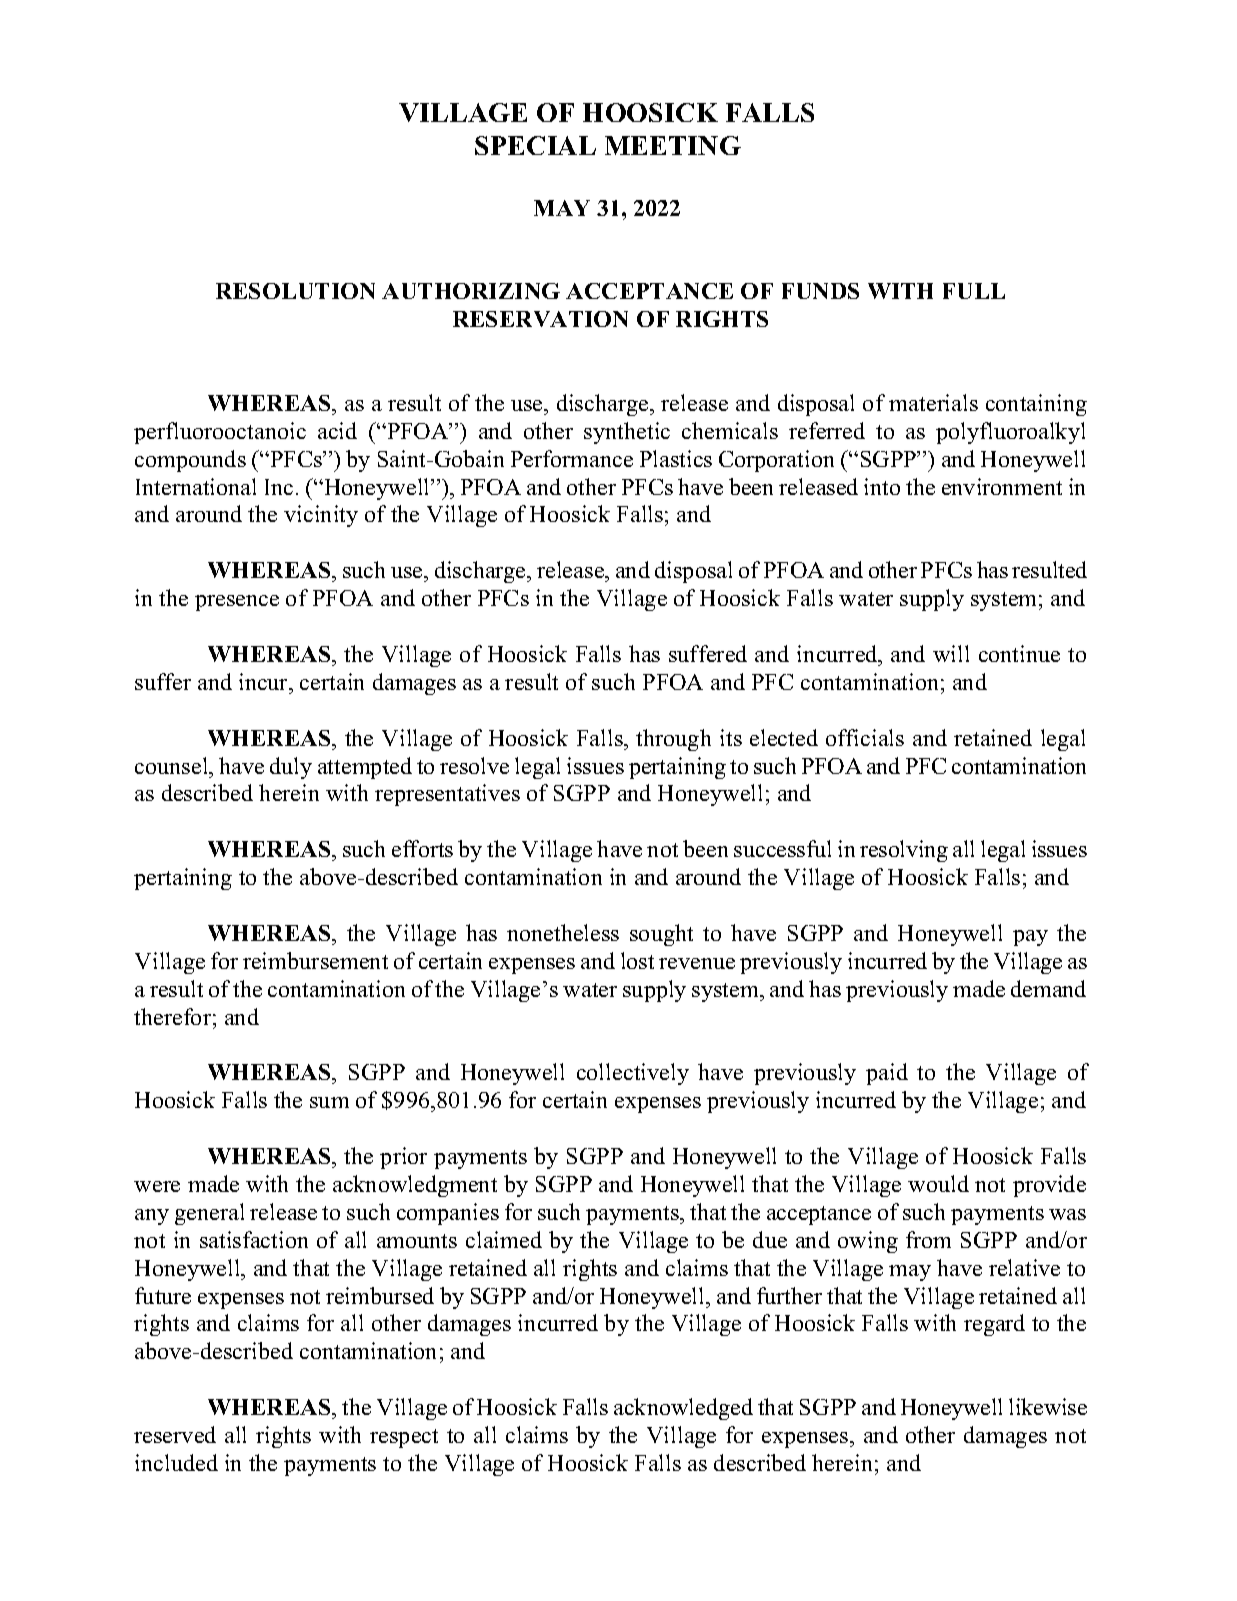  Describe the element at coordinates (673, 145) in the screenshot. I see `MEETING` at that location.
